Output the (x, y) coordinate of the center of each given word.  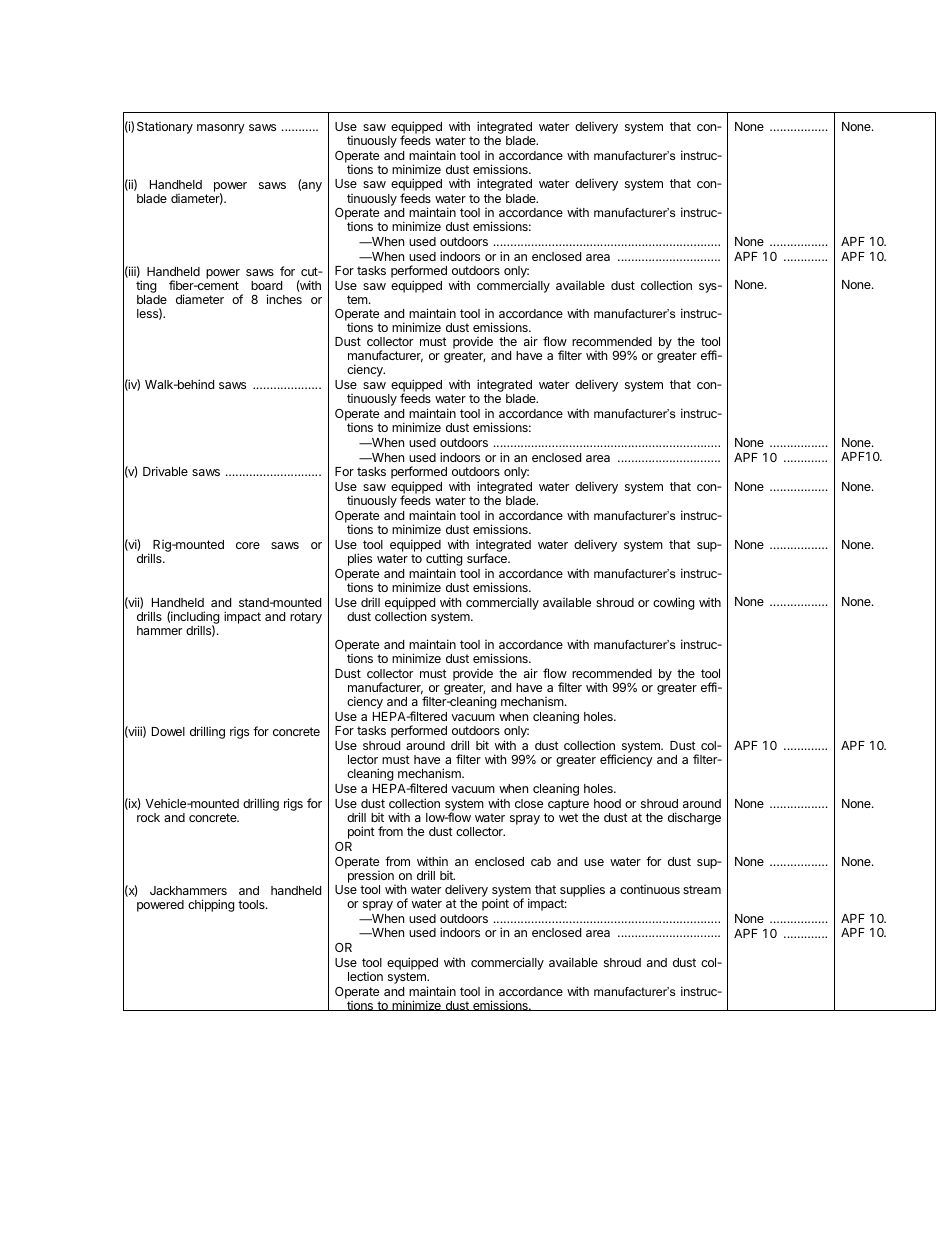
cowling (674, 603)
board (266, 285)
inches (284, 299)
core (248, 545)
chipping (211, 905)
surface (488, 558)
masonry (221, 129)
